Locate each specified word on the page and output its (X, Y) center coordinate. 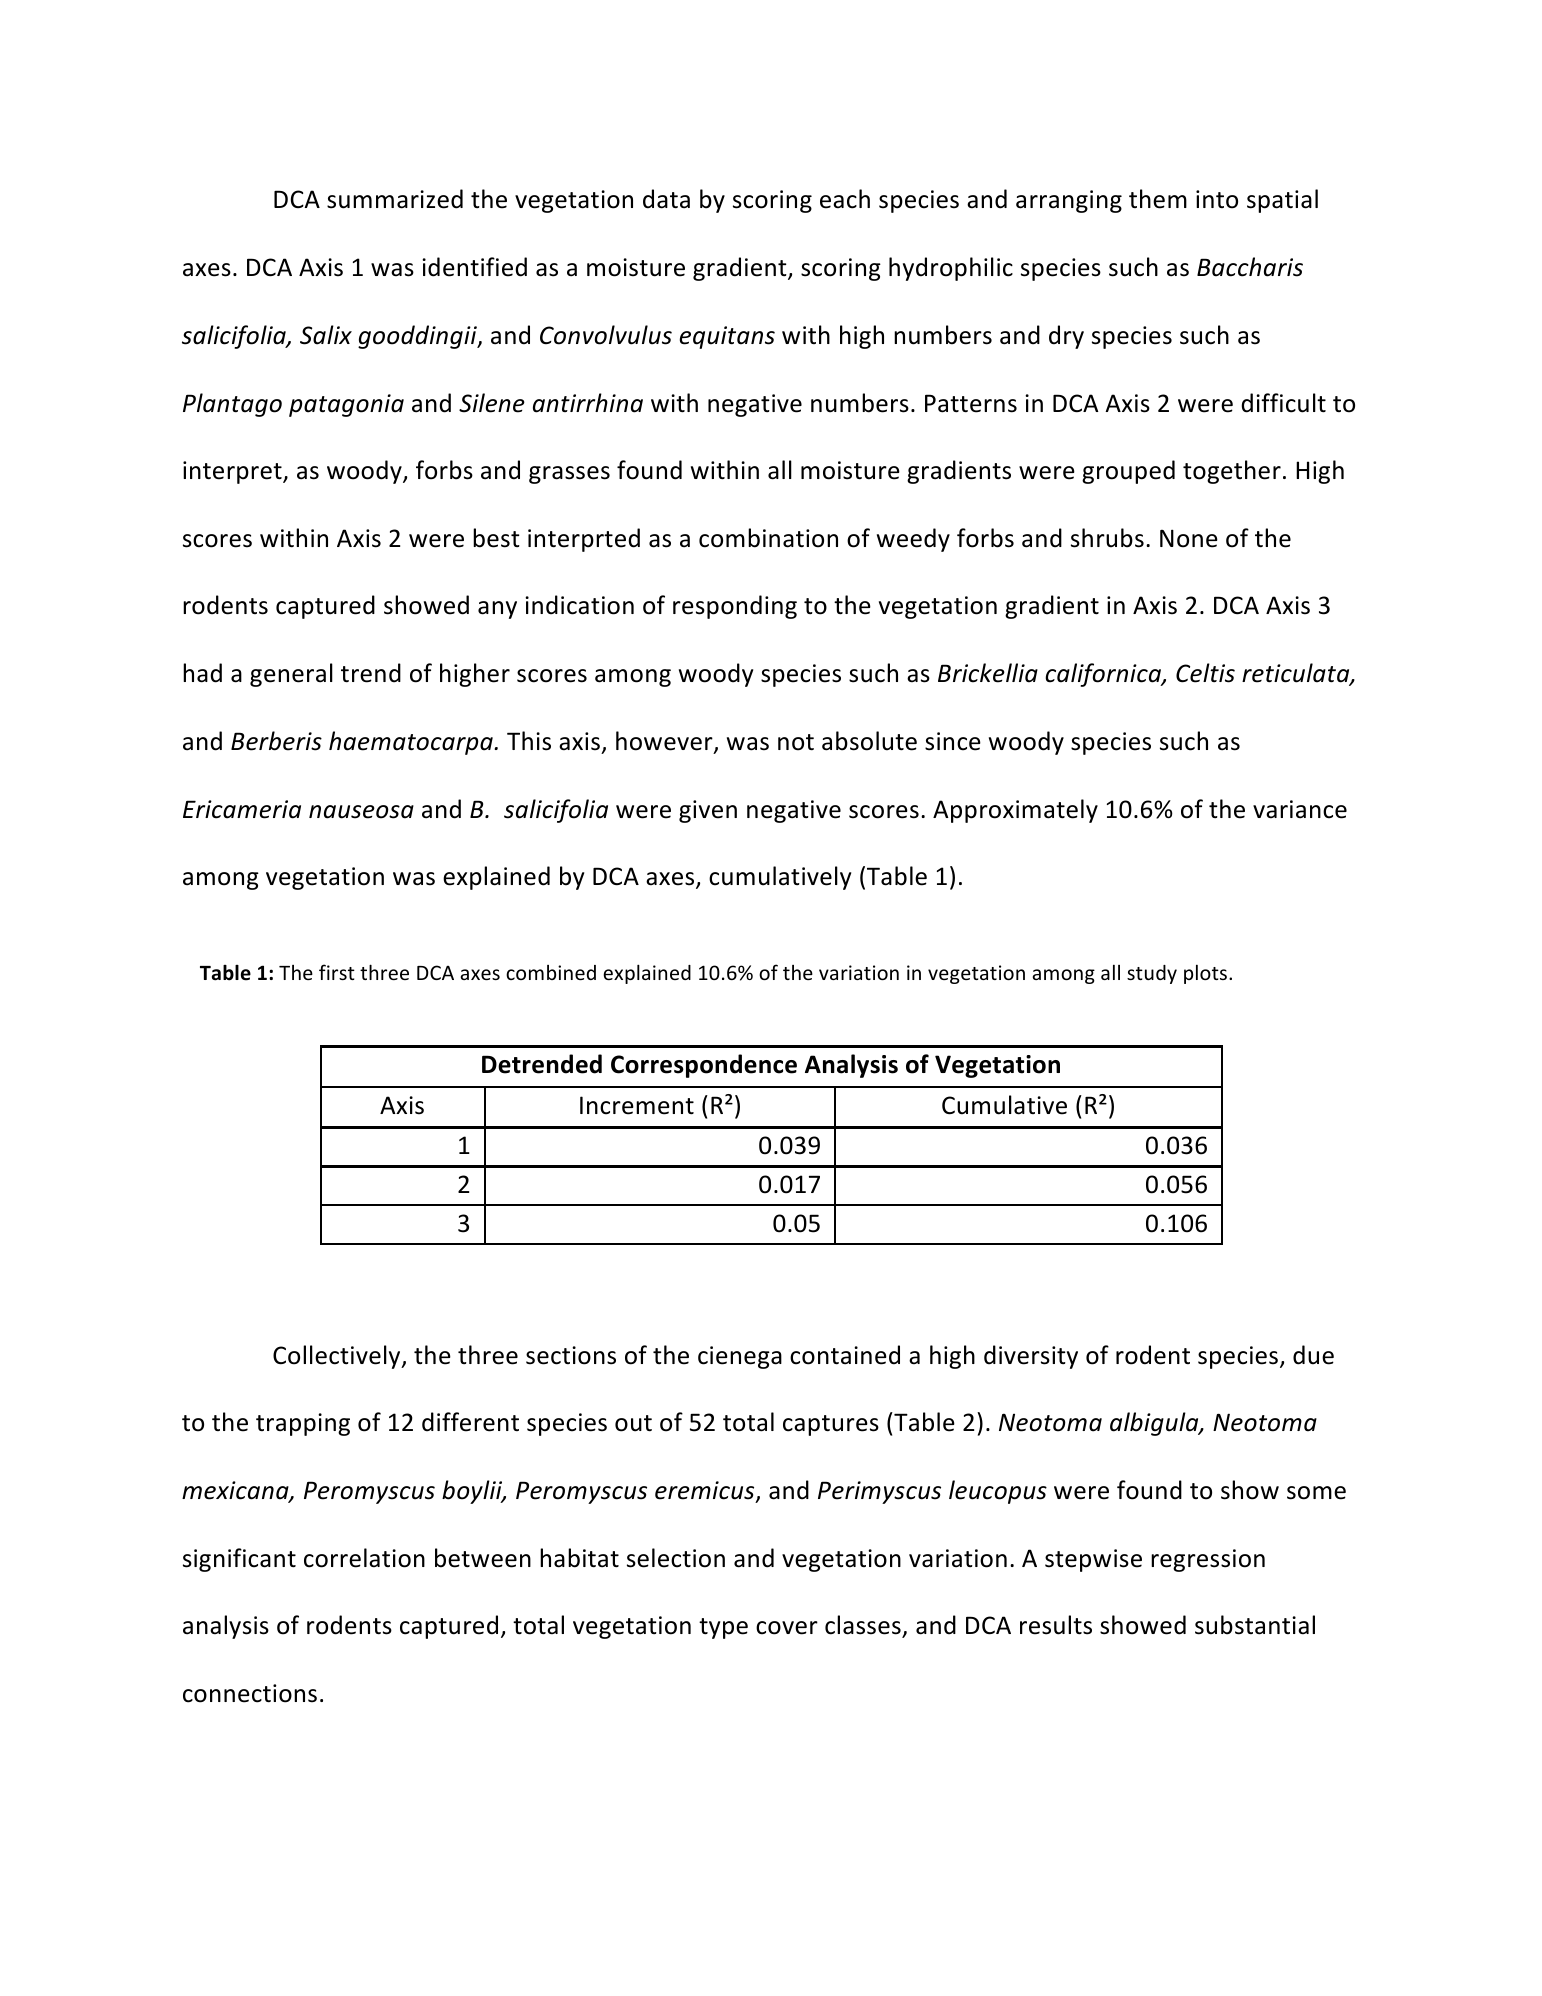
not (796, 742)
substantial (1255, 1625)
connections (250, 1693)
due (1313, 1355)
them (1158, 199)
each (845, 199)
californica (1104, 675)
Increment (637, 1105)
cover (787, 1628)
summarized (395, 199)
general (291, 675)
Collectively (338, 1357)
